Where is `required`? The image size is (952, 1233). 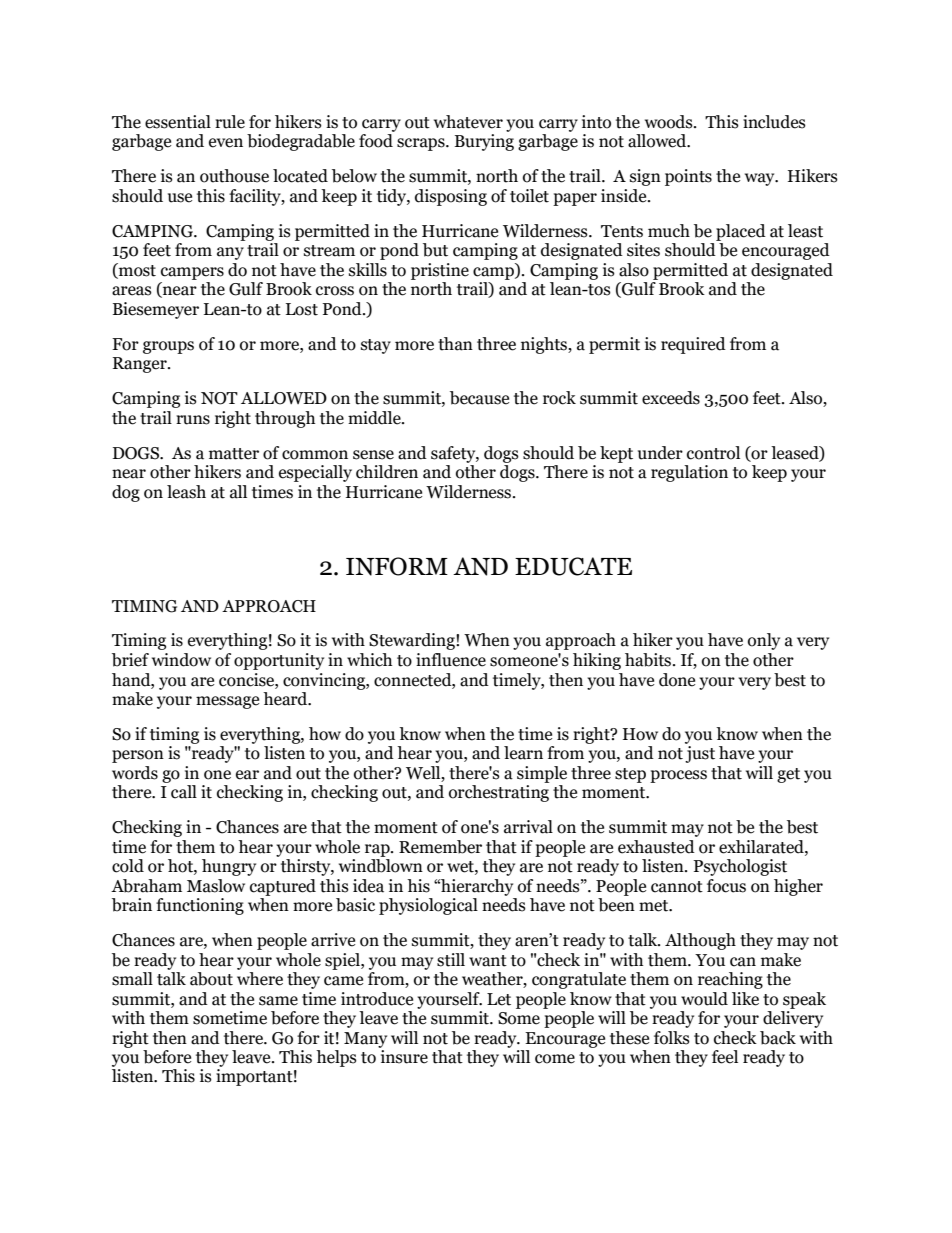
required is located at coordinates (693, 345).
